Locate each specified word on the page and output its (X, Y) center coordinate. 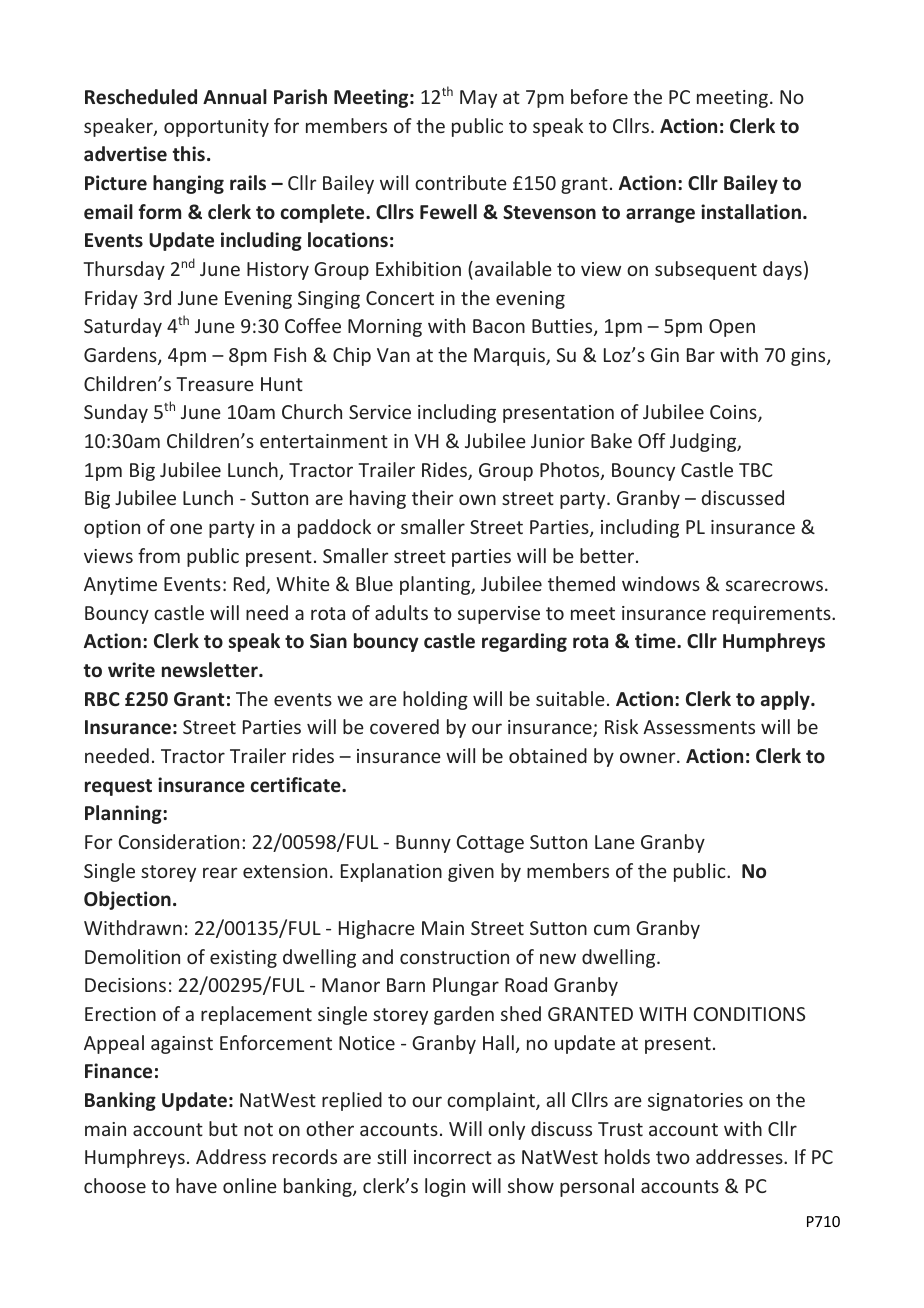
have (196, 1185)
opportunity (216, 128)
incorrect (453, 1157)
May (478, 99)
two (673, 1157)
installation (751, 212)
